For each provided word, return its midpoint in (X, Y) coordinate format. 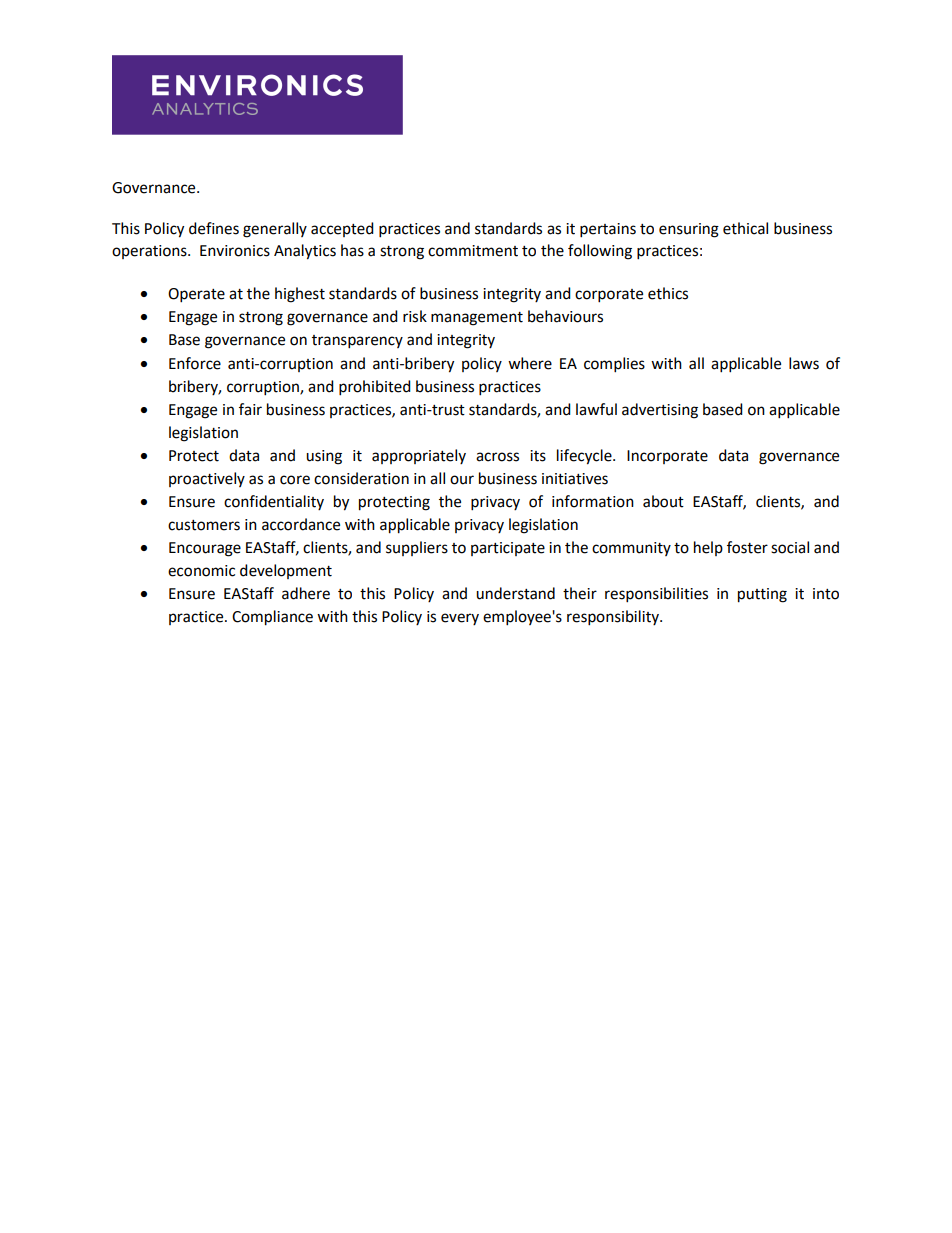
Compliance (272, 618)
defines (214, 228)
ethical (745, 228)
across (497, 457)
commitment (473, 251)
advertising (660, 411)
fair (250, 409)
